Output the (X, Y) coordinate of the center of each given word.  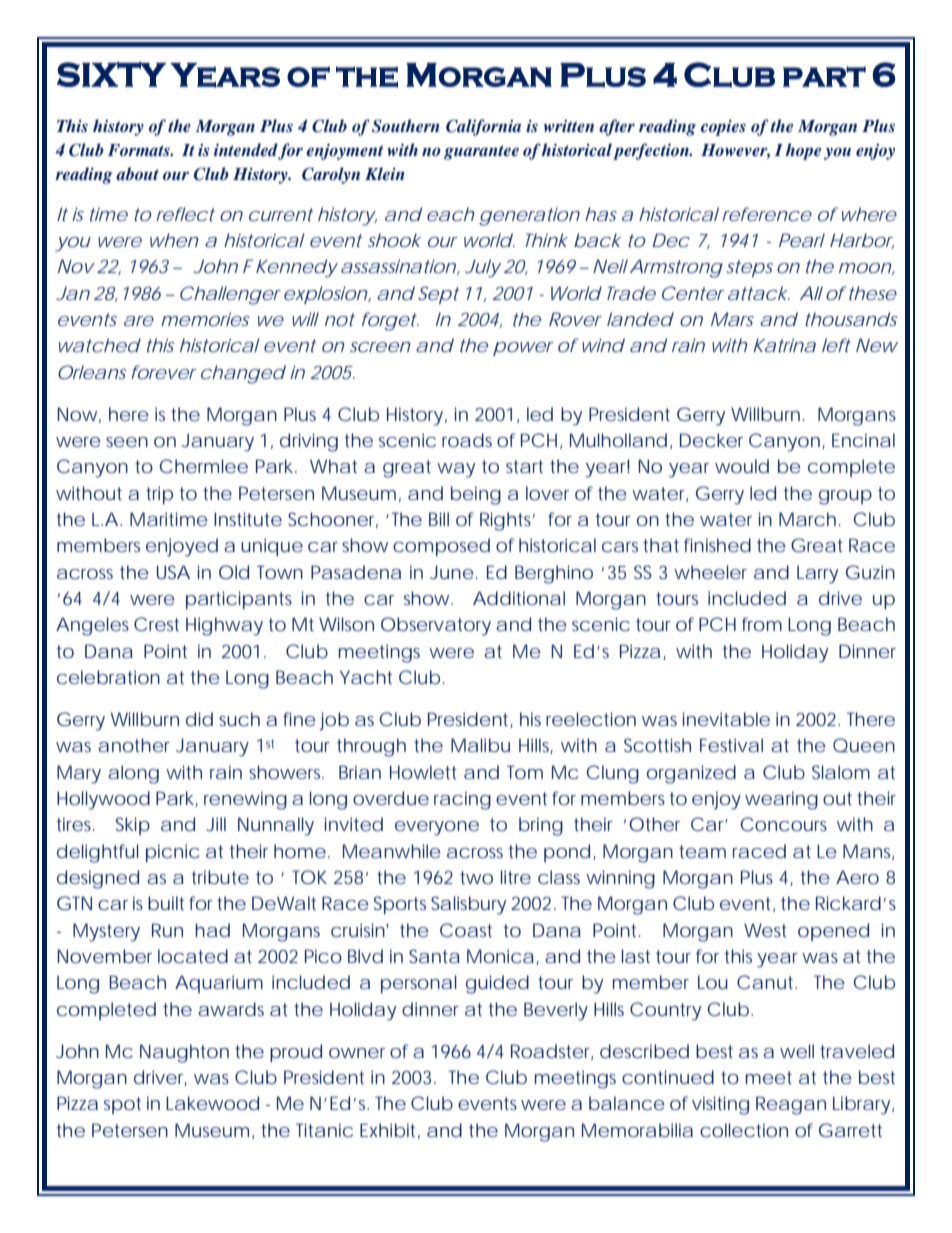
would (742, 466)
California (483, 127)
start (524, 466)
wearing (781, 800)
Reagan (791, 1105)
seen (127, 442)
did (199, 719)
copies (723, 128)
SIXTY (111, 74)
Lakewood (212, 1103)
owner (357, 1053)
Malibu (480, 745)
